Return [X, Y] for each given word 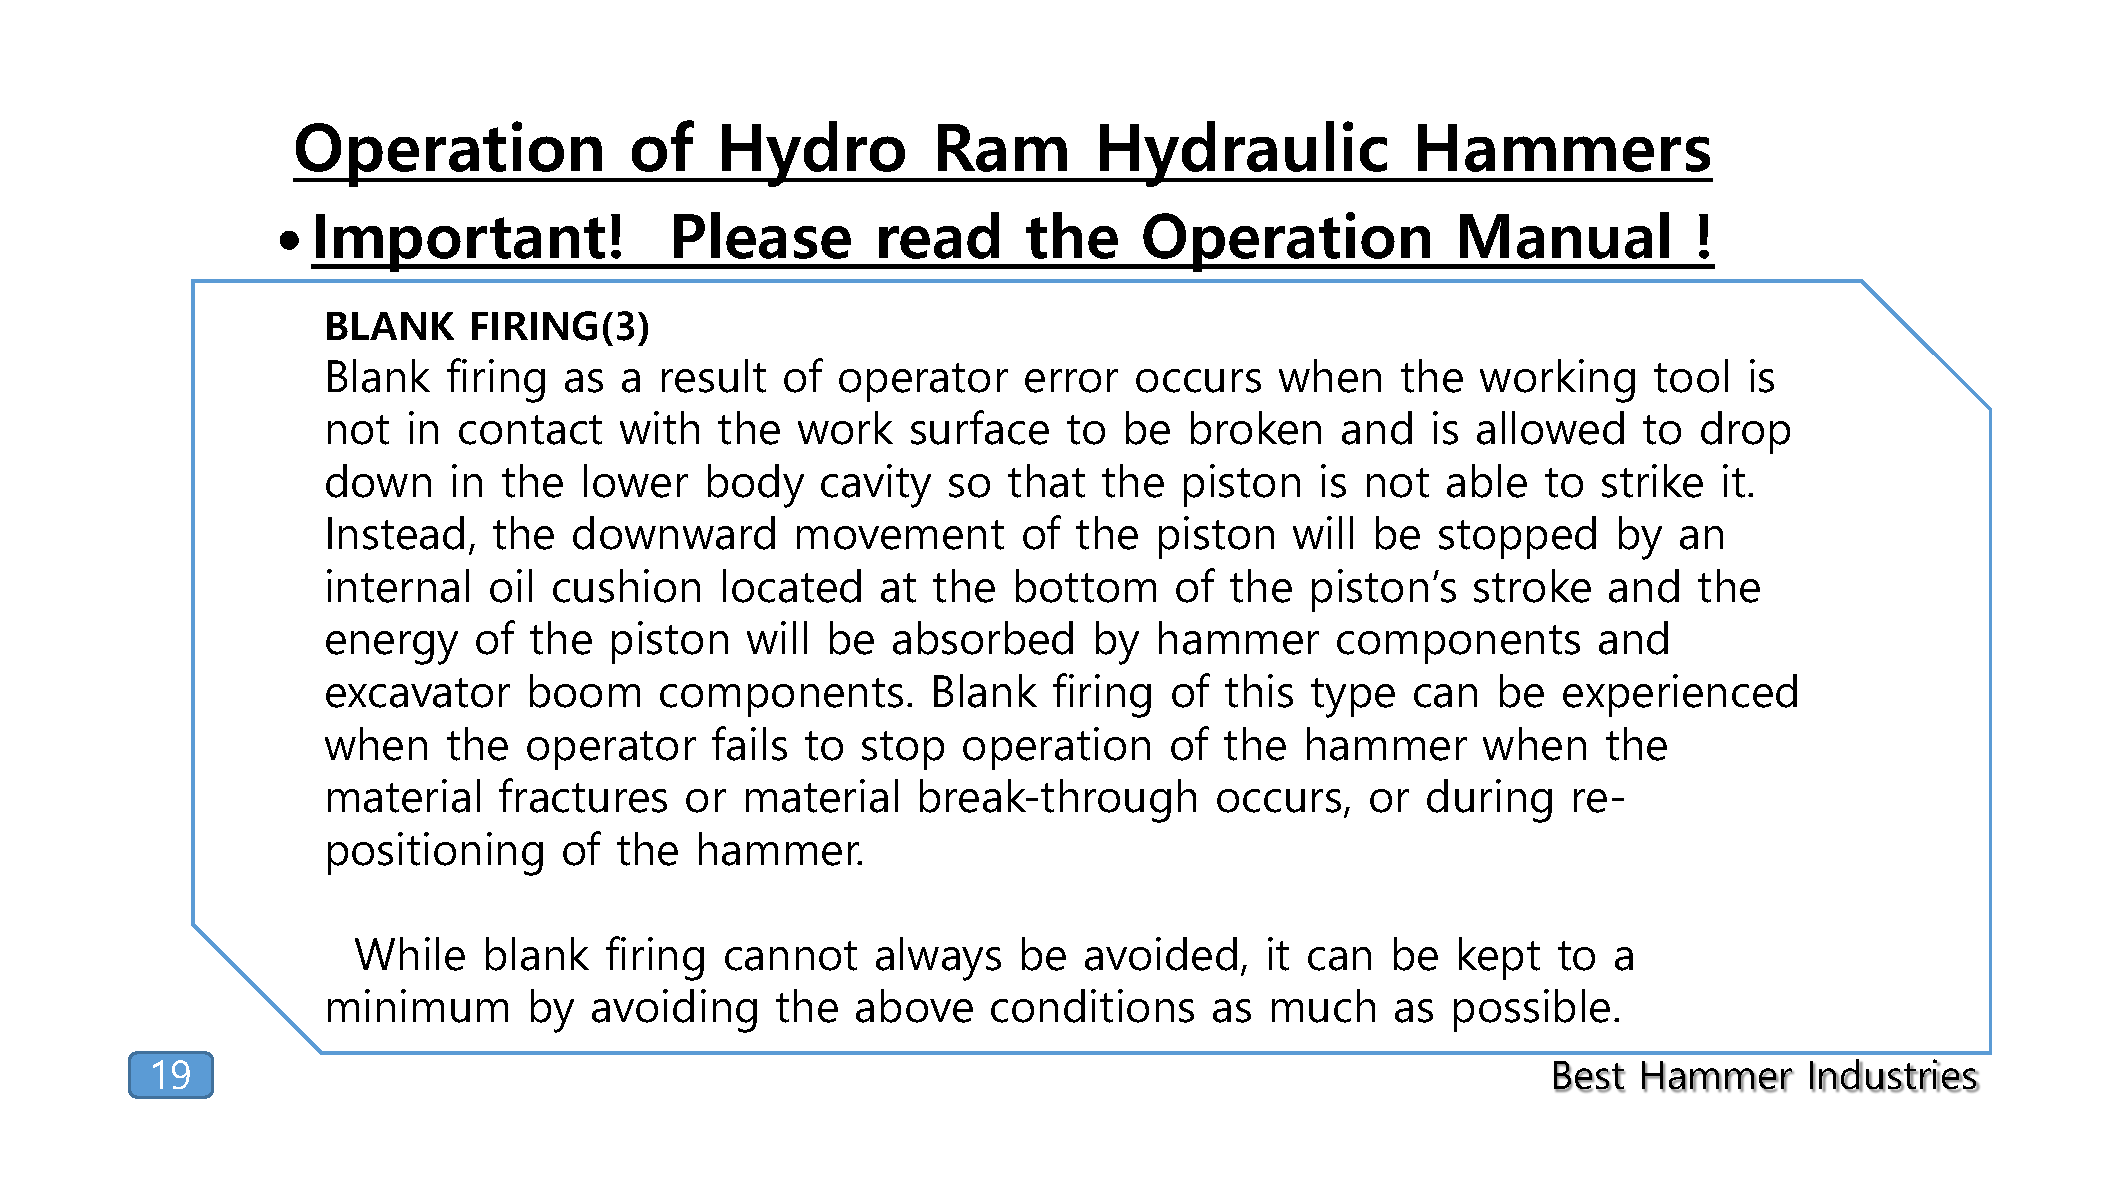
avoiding [674, 1011]
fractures [583, 795]
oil [511, 586]
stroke [1532, 586]
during [1489, 801]
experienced [1680, 695]
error [1071, 381]
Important [461, 243]
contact [530, 430]
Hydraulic [1243, 154]
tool [1691, 376]
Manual [1564, 235]
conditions [1092, 1006]
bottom [1086, 586]
